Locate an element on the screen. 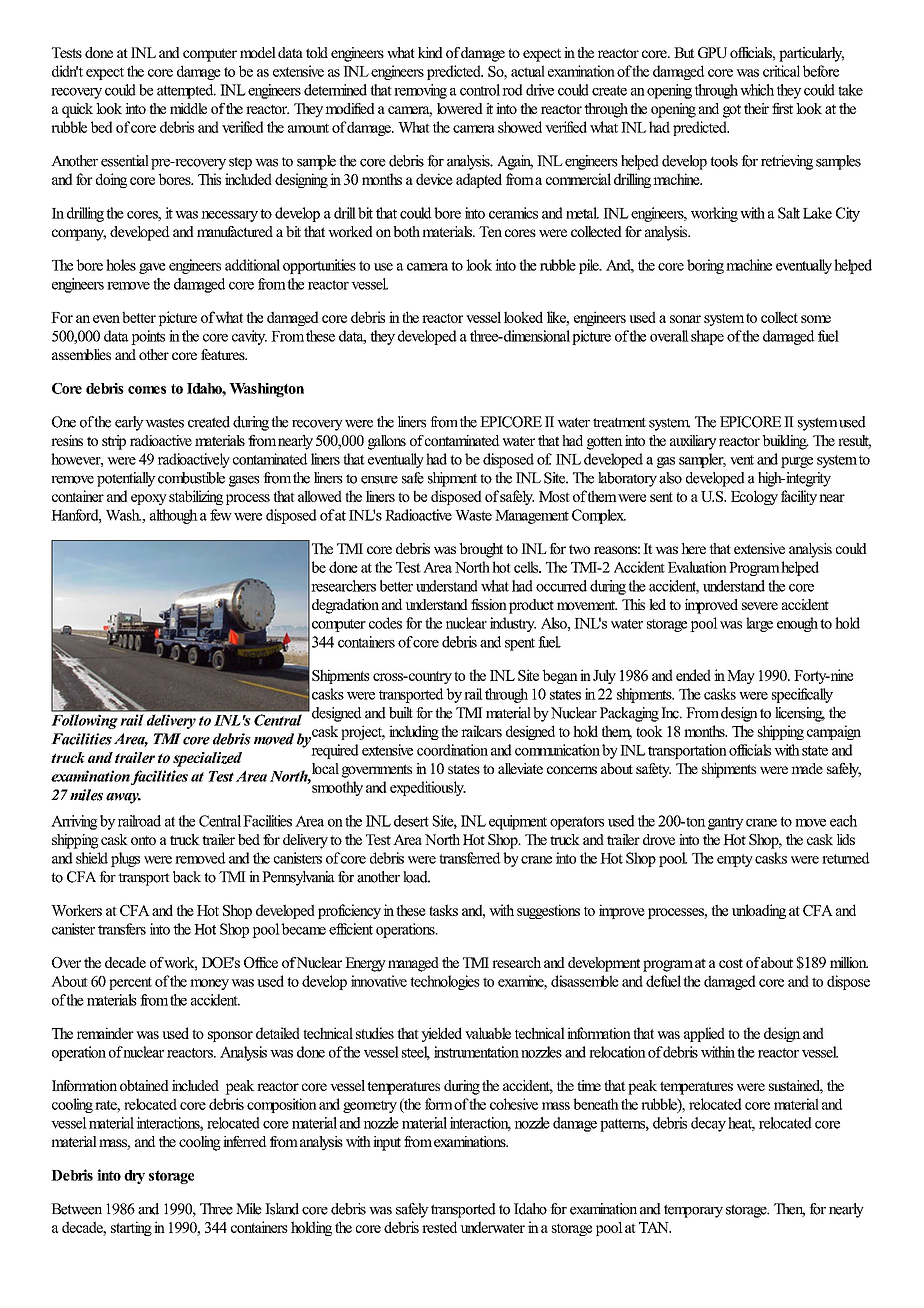 Image resolution: width=924 pixels, height=1308 pixels. their is located at coordinates (756, 108).
